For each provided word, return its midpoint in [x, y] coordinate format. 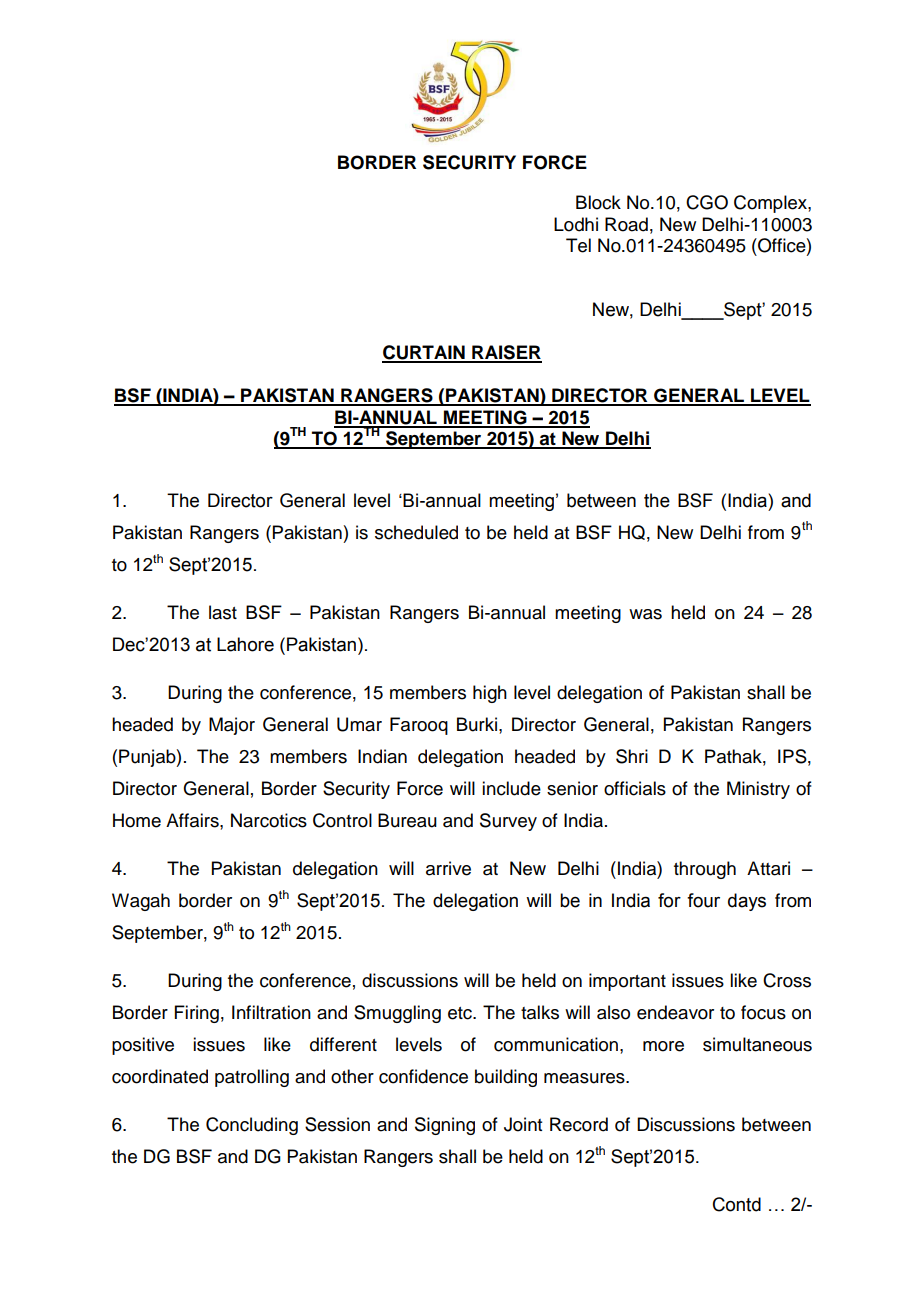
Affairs [193, 820]
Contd [737, 1204]
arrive [448, 868]
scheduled [416, 532]
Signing [445, 1126]
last [223, 612]
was [645, 614]
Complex [771, 204]
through [705, 870]
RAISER [506, 353]
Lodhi [576, 224]
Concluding [252, 1126]
